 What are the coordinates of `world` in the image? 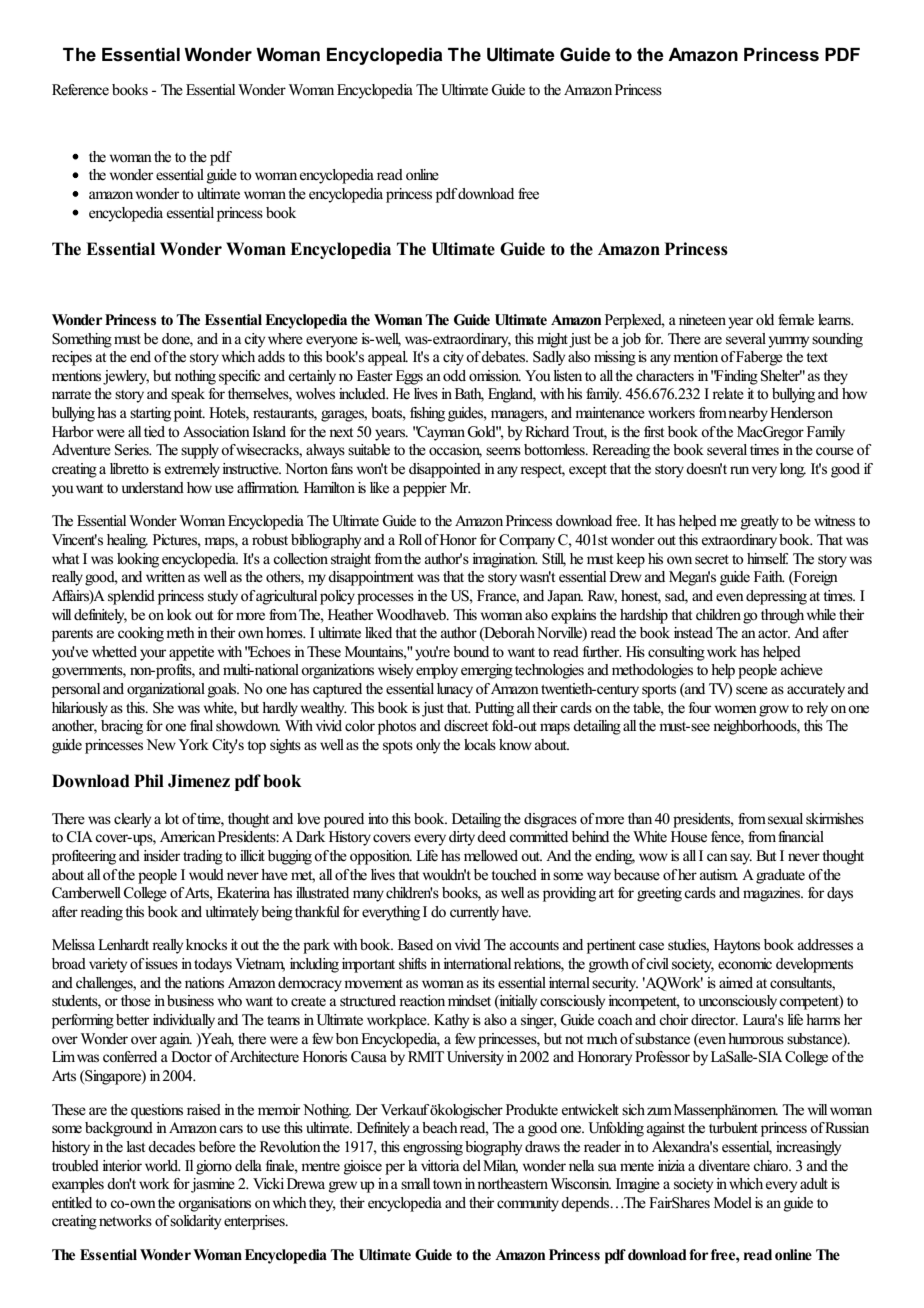 It's located at (163, 1165).
